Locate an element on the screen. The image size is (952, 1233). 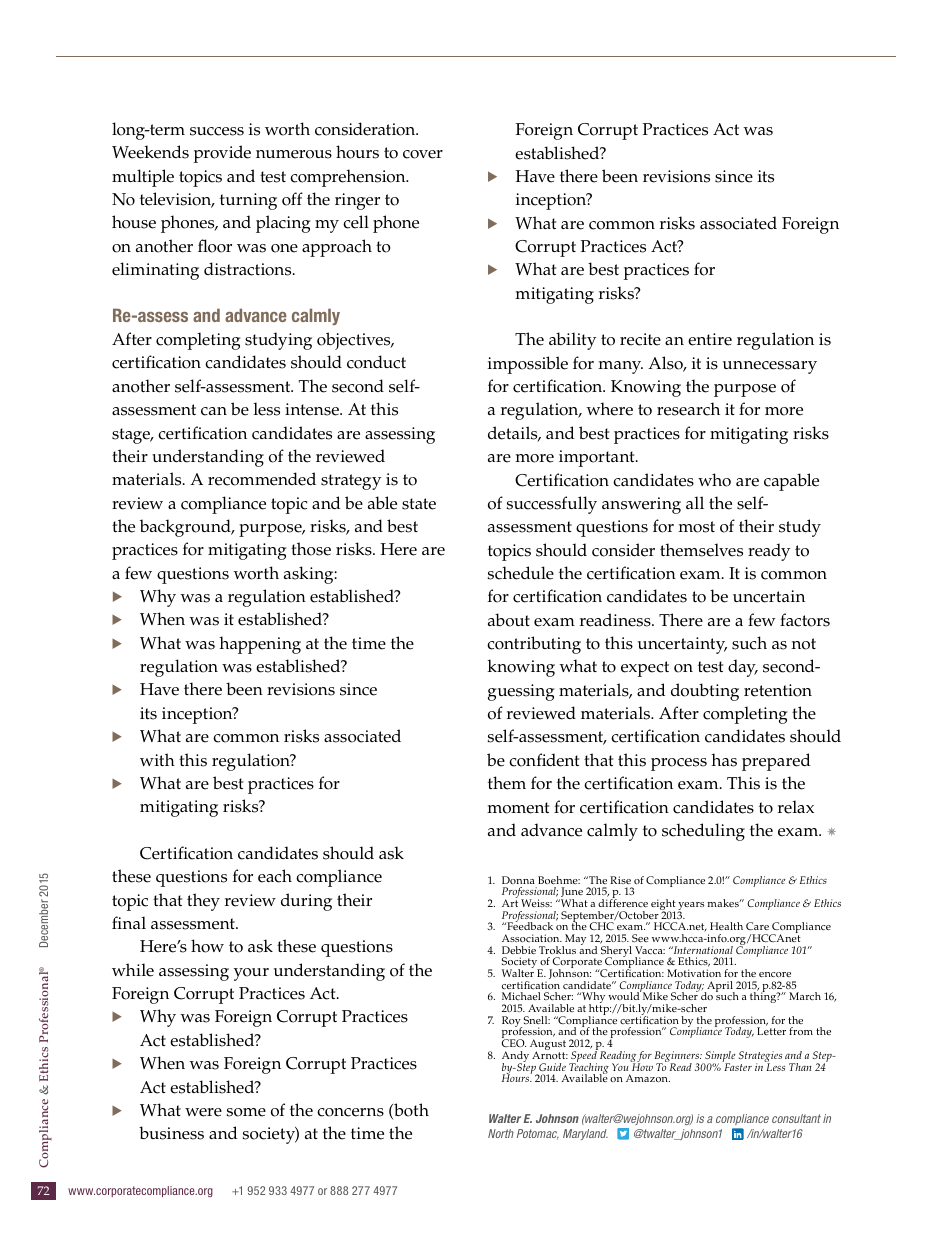
intense is located at coordinates (313, 409).
